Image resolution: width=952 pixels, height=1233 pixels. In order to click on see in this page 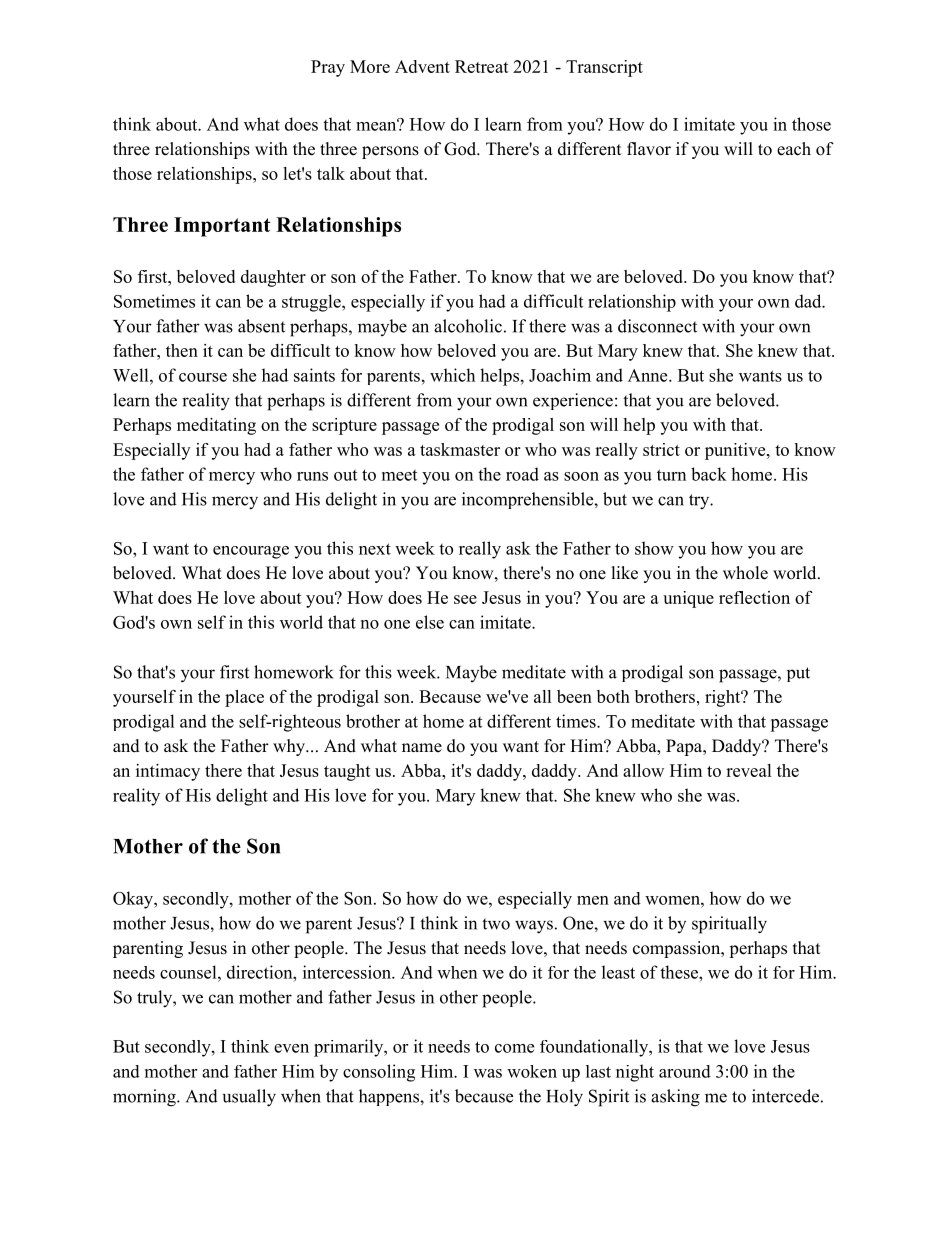, I will do `click(465, 599)`.
